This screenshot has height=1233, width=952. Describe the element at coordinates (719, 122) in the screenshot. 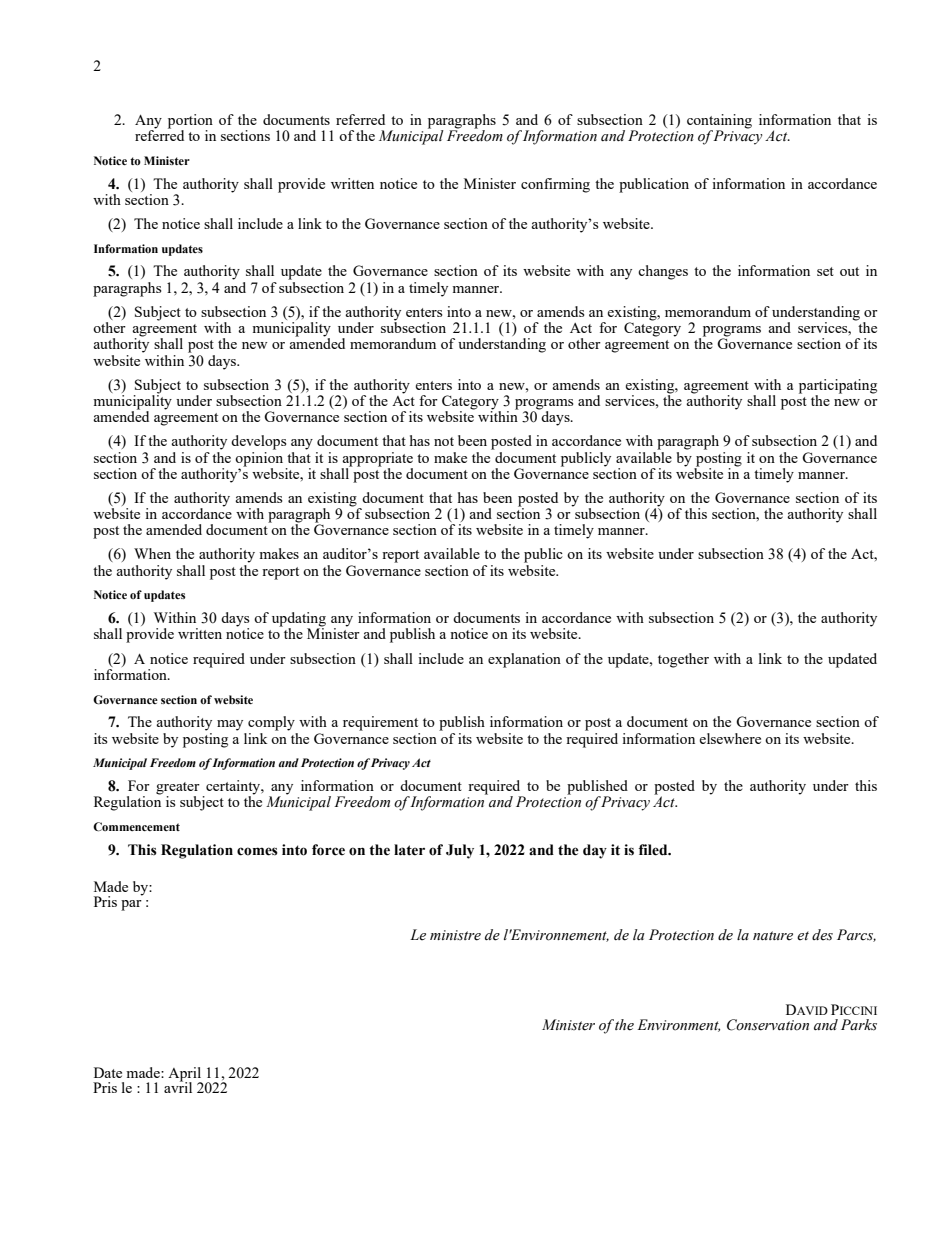

I see `containing` at that location.
